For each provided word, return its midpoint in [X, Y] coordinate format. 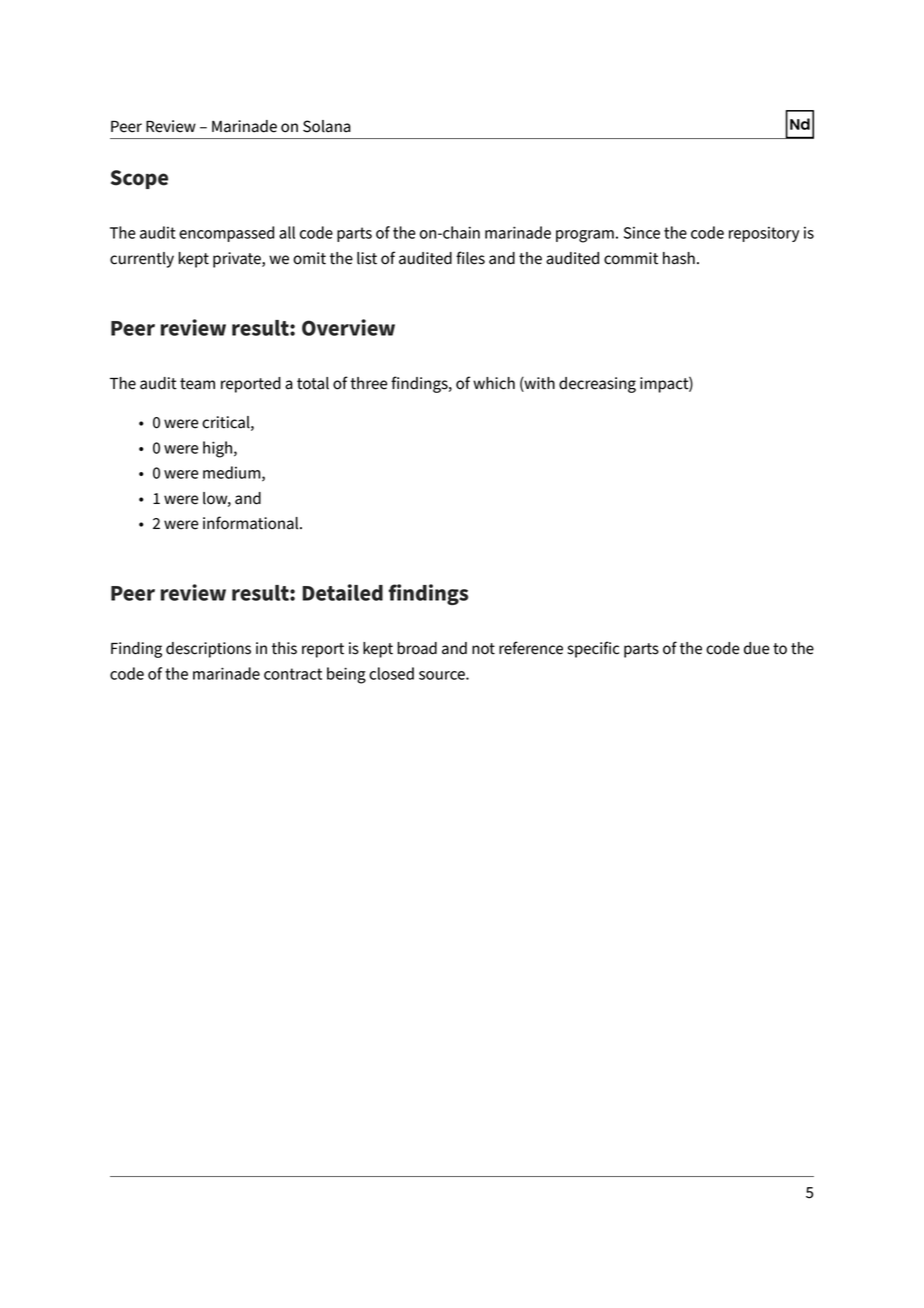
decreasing [597, 385]
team [197, 384]
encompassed [226, 234]
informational [252, 523]
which [494, 383]
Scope [139, 179]
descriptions [208, 650]
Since [642, 233]
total [313, 383]
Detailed [342, 592]
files [470, 258]
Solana [327, 126]
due [757, 648]
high [219, 449]
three [368, 383]
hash [679, 258]
